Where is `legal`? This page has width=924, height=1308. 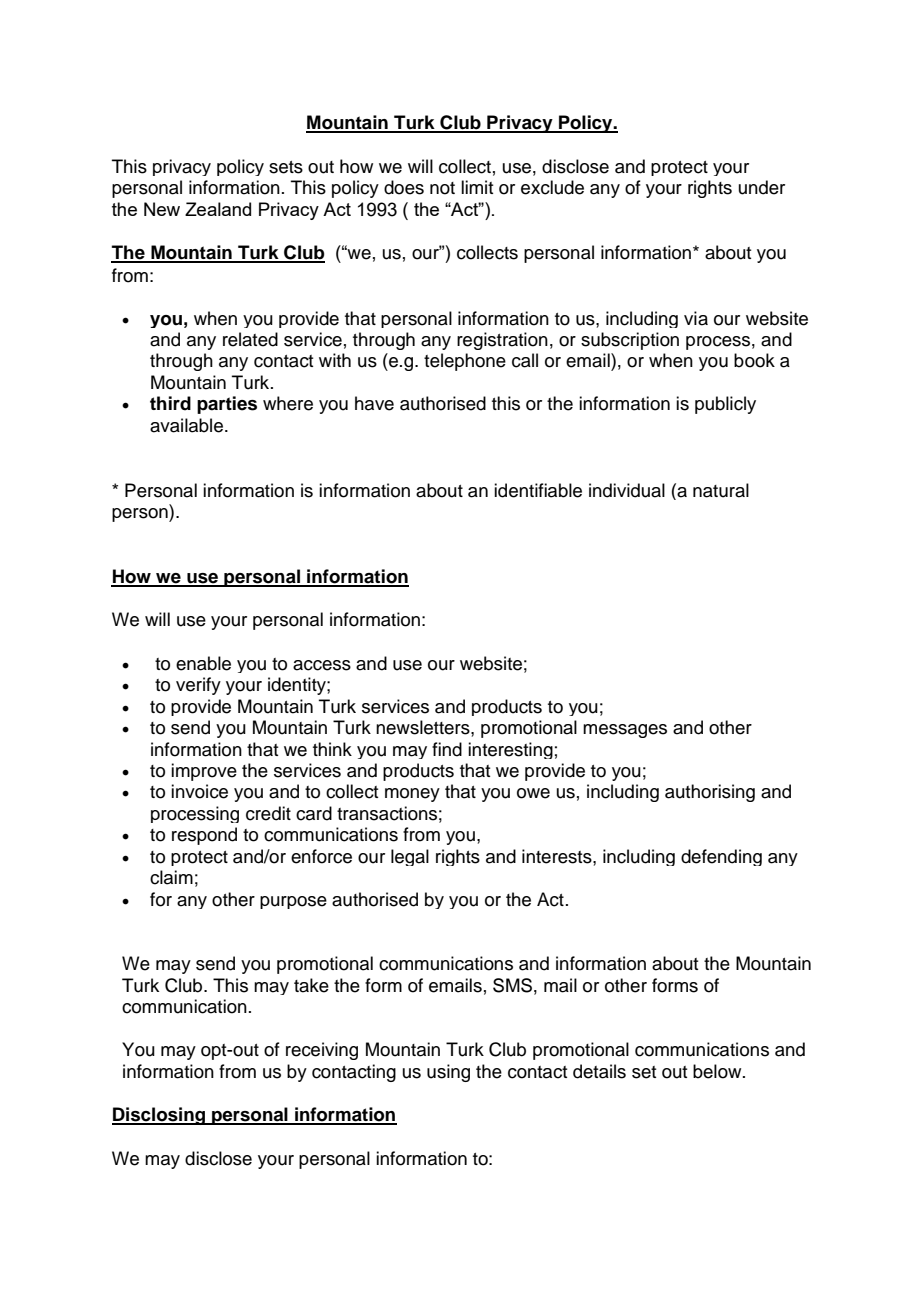 legal is located at coordinates (410, 857).
